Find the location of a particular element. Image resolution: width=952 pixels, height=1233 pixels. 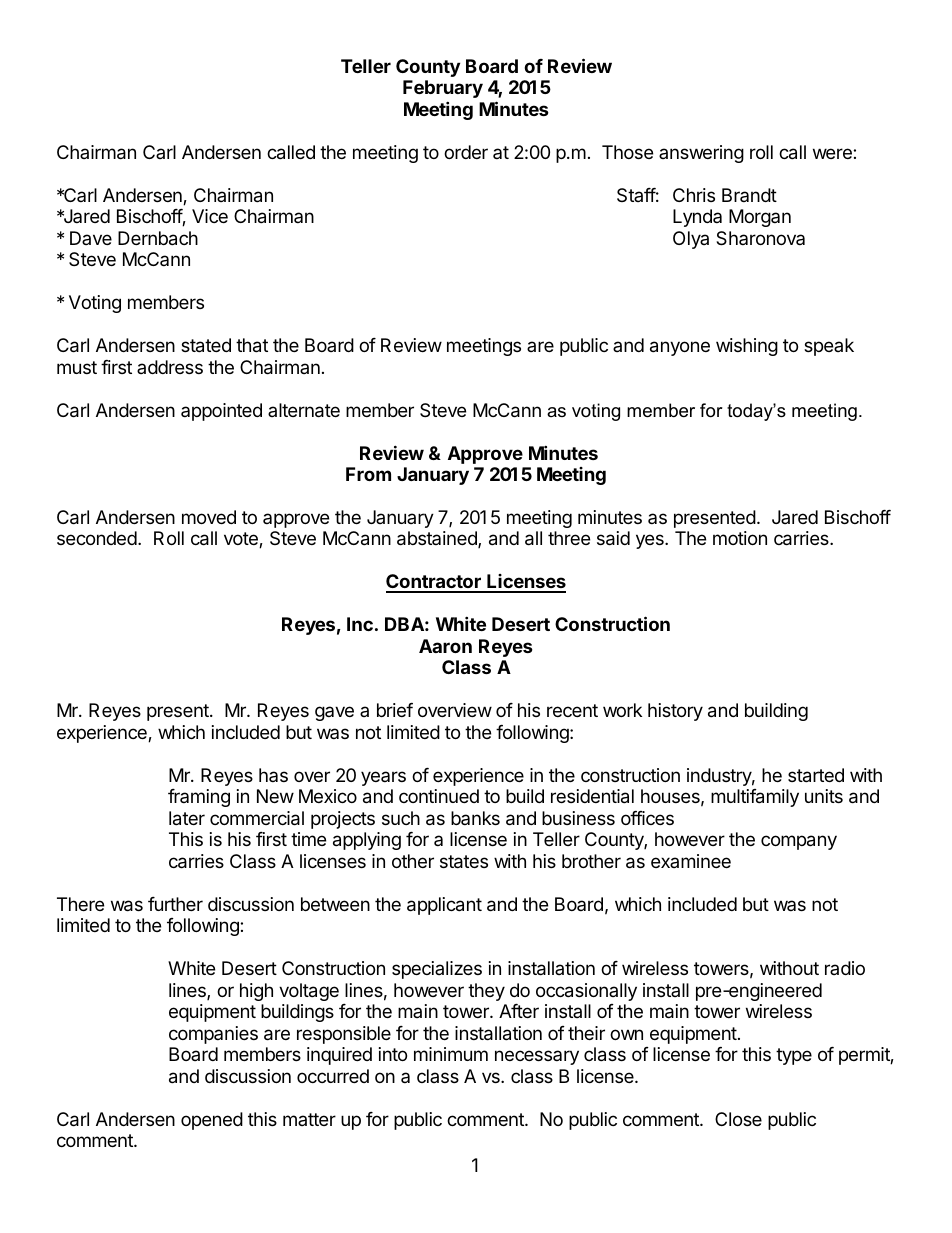

motion is located at coordinates (740, 538).
